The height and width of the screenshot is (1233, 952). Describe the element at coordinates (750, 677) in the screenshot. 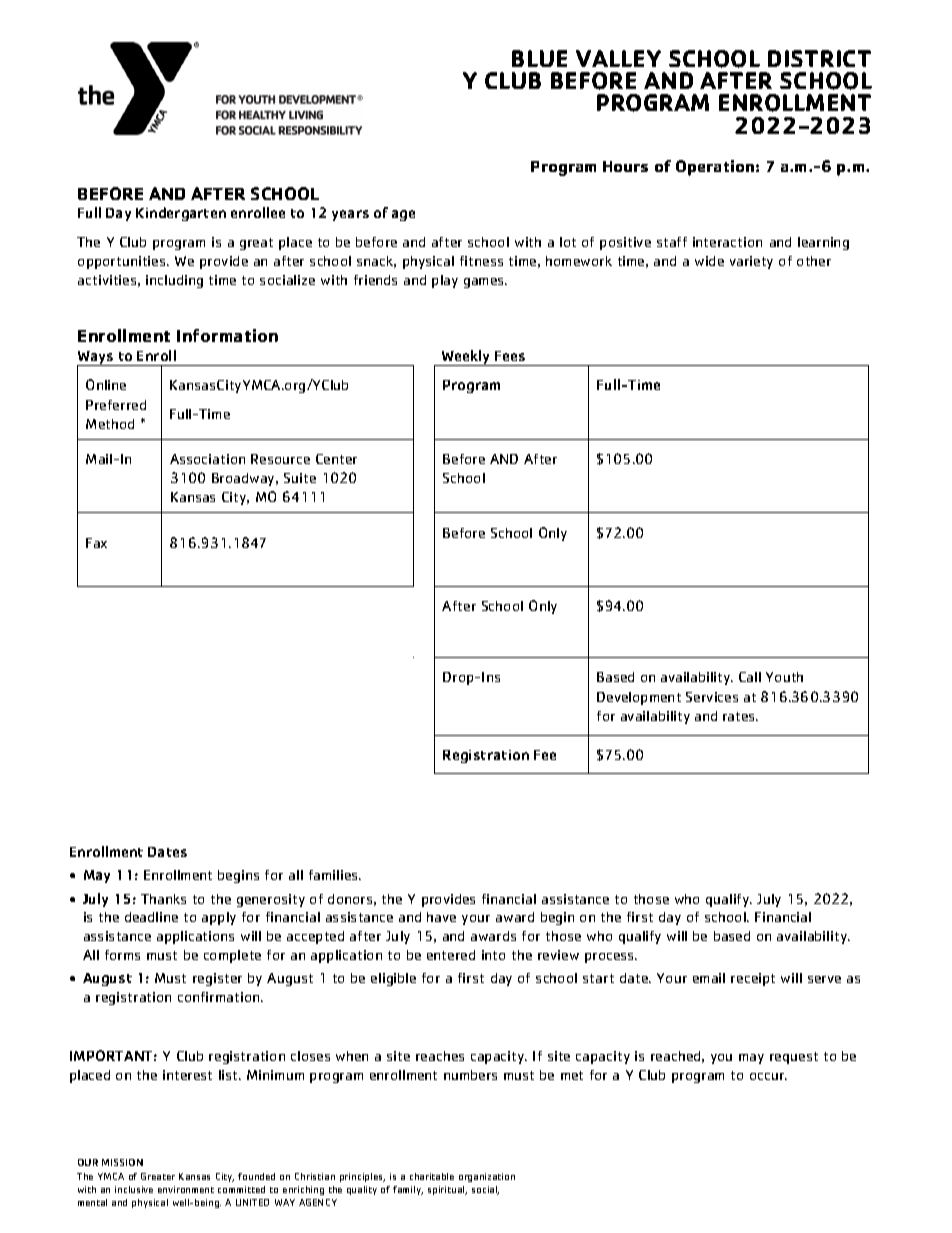

I see `Call` at that location.
